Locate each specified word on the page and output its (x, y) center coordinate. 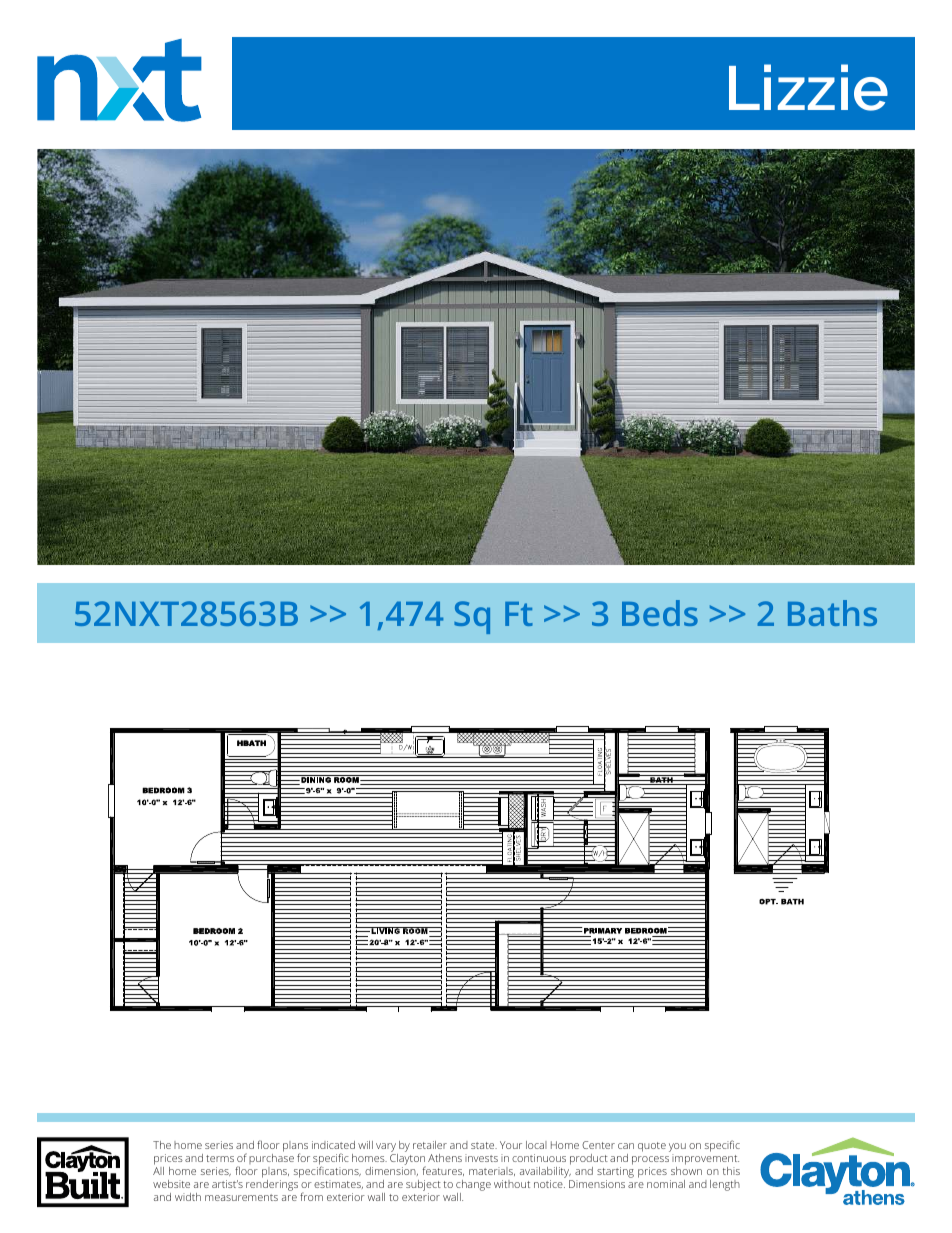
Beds (660, 613)
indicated (333, 1145)
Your (511, 1145)
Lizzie (808, 87)
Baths (832, 613)
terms (220, 1158)
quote (652, 1147)
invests (481, 1158)
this (731, 1171)
